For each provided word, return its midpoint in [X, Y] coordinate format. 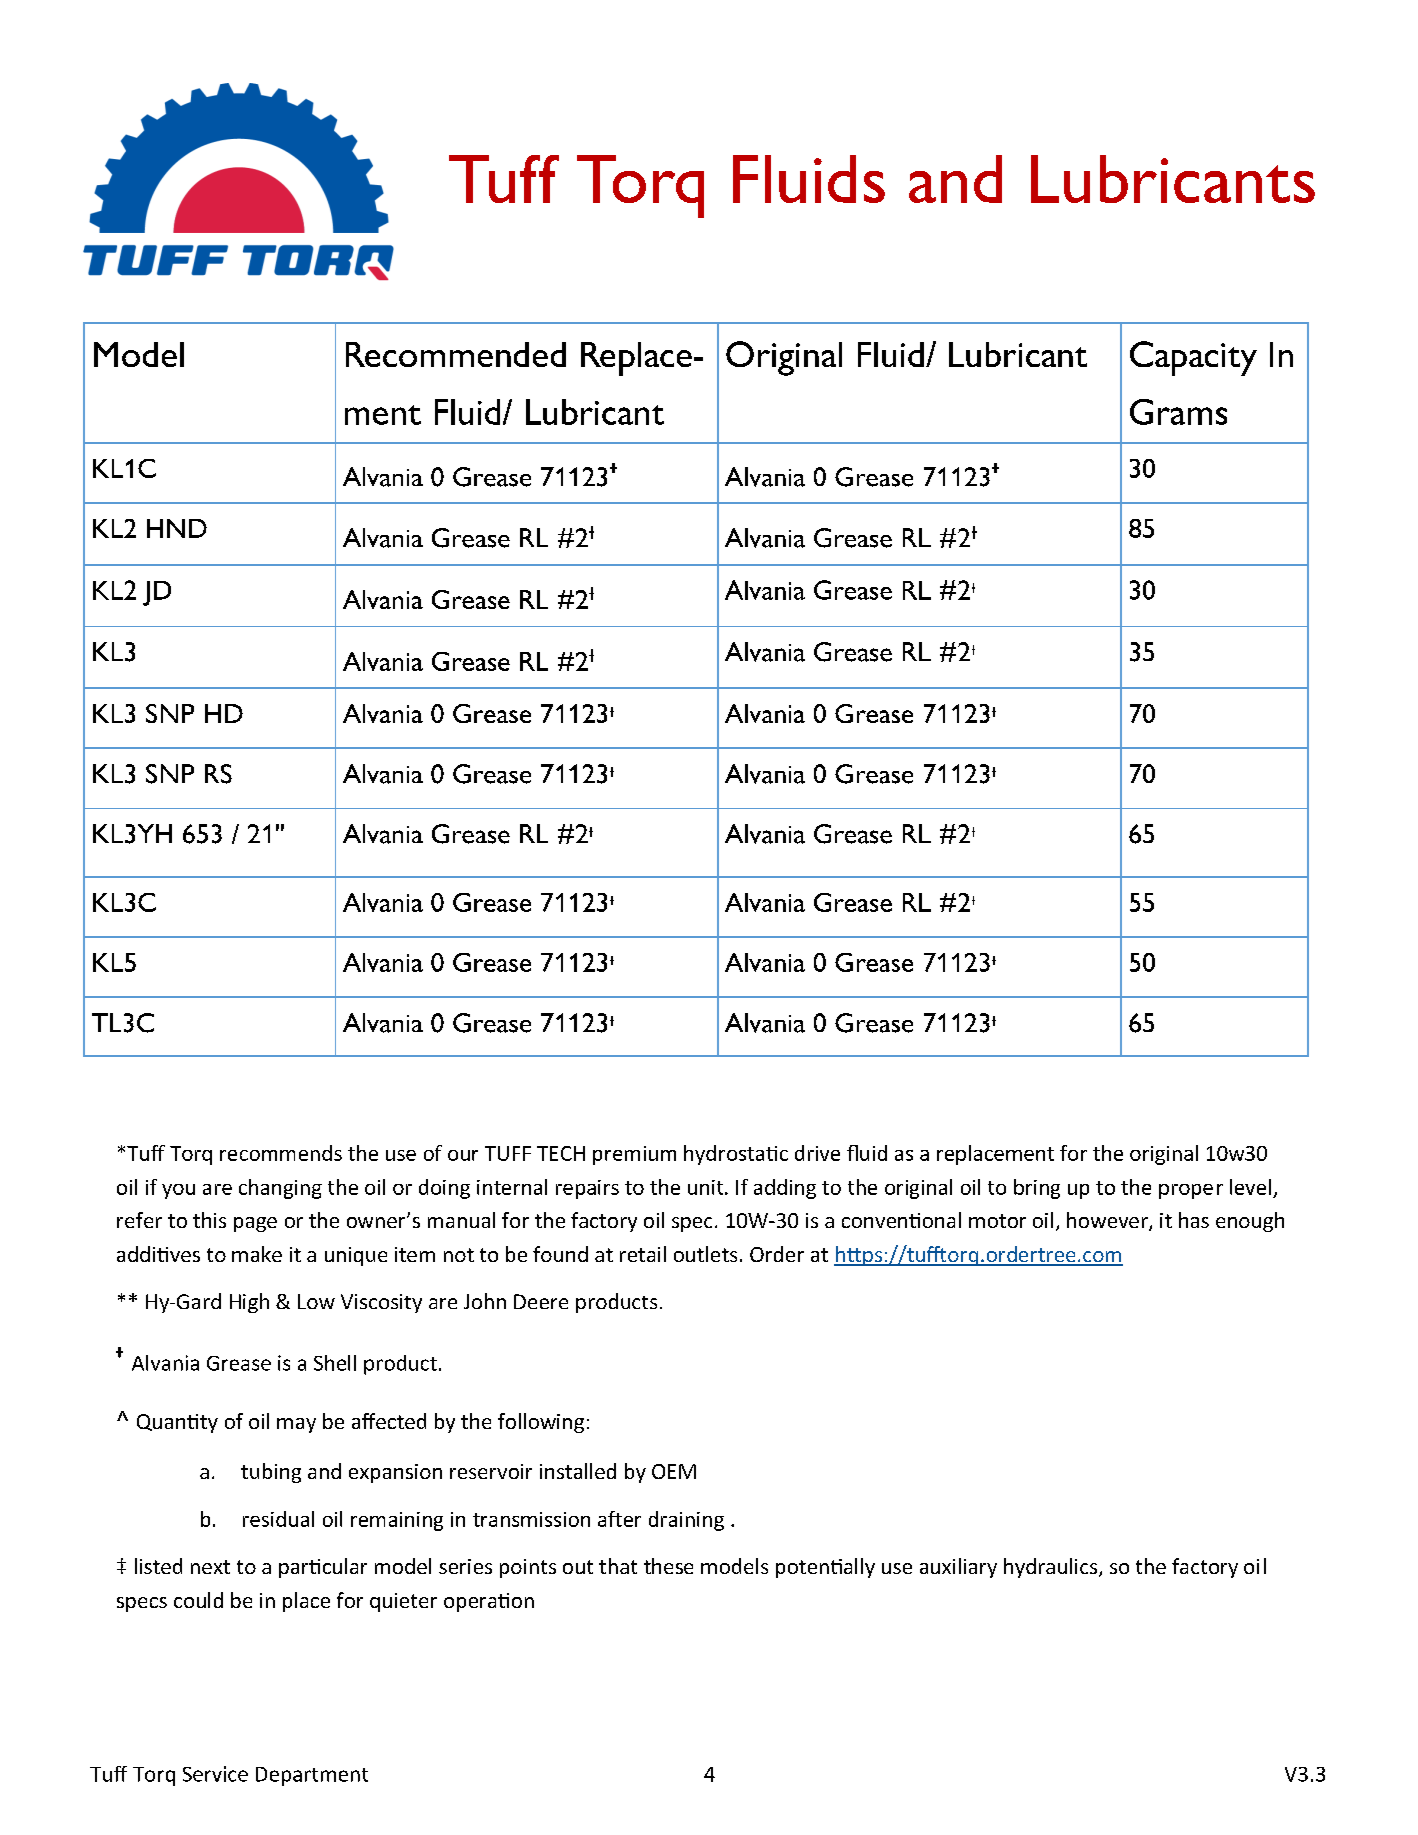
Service [215, 1774]
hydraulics [1052, 1568]
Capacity [1193, 358]
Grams [1178, 412]
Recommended [456, 354]
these [668, 1566]
